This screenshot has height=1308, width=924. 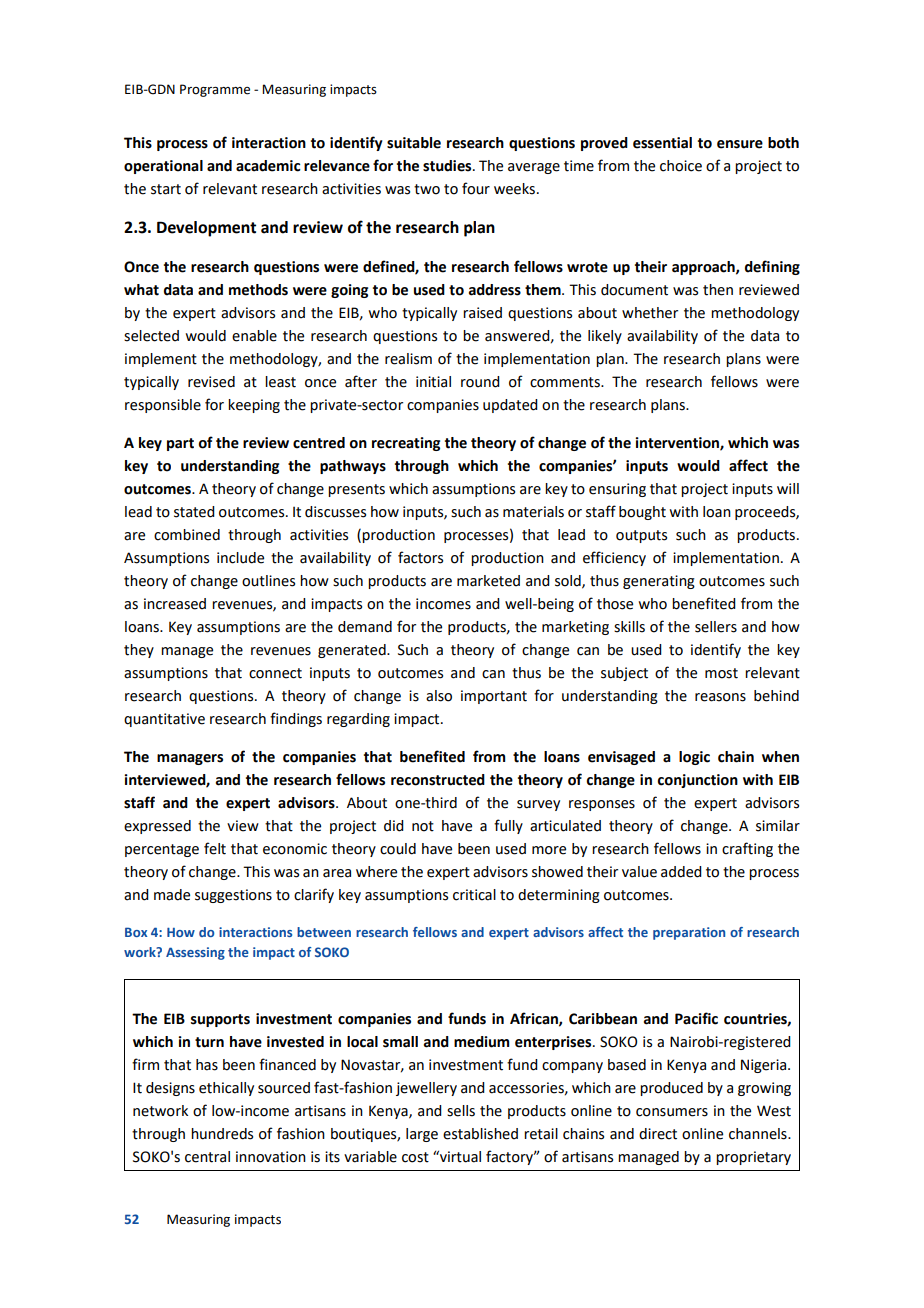 I want to click on hundreds, so click(x=222, y=1134).
